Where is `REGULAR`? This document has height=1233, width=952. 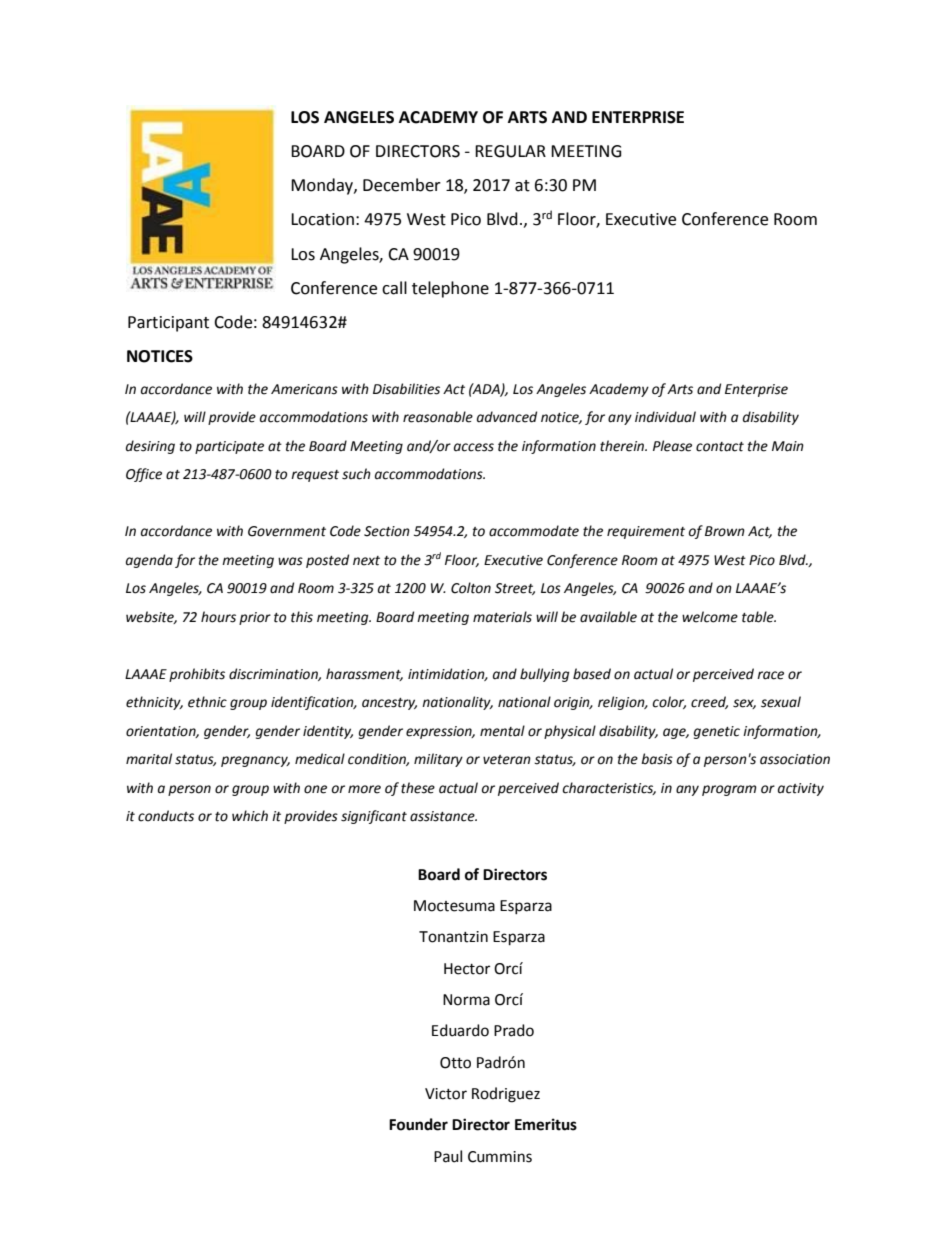
REGULAR is located at coordinates (510, 151).
